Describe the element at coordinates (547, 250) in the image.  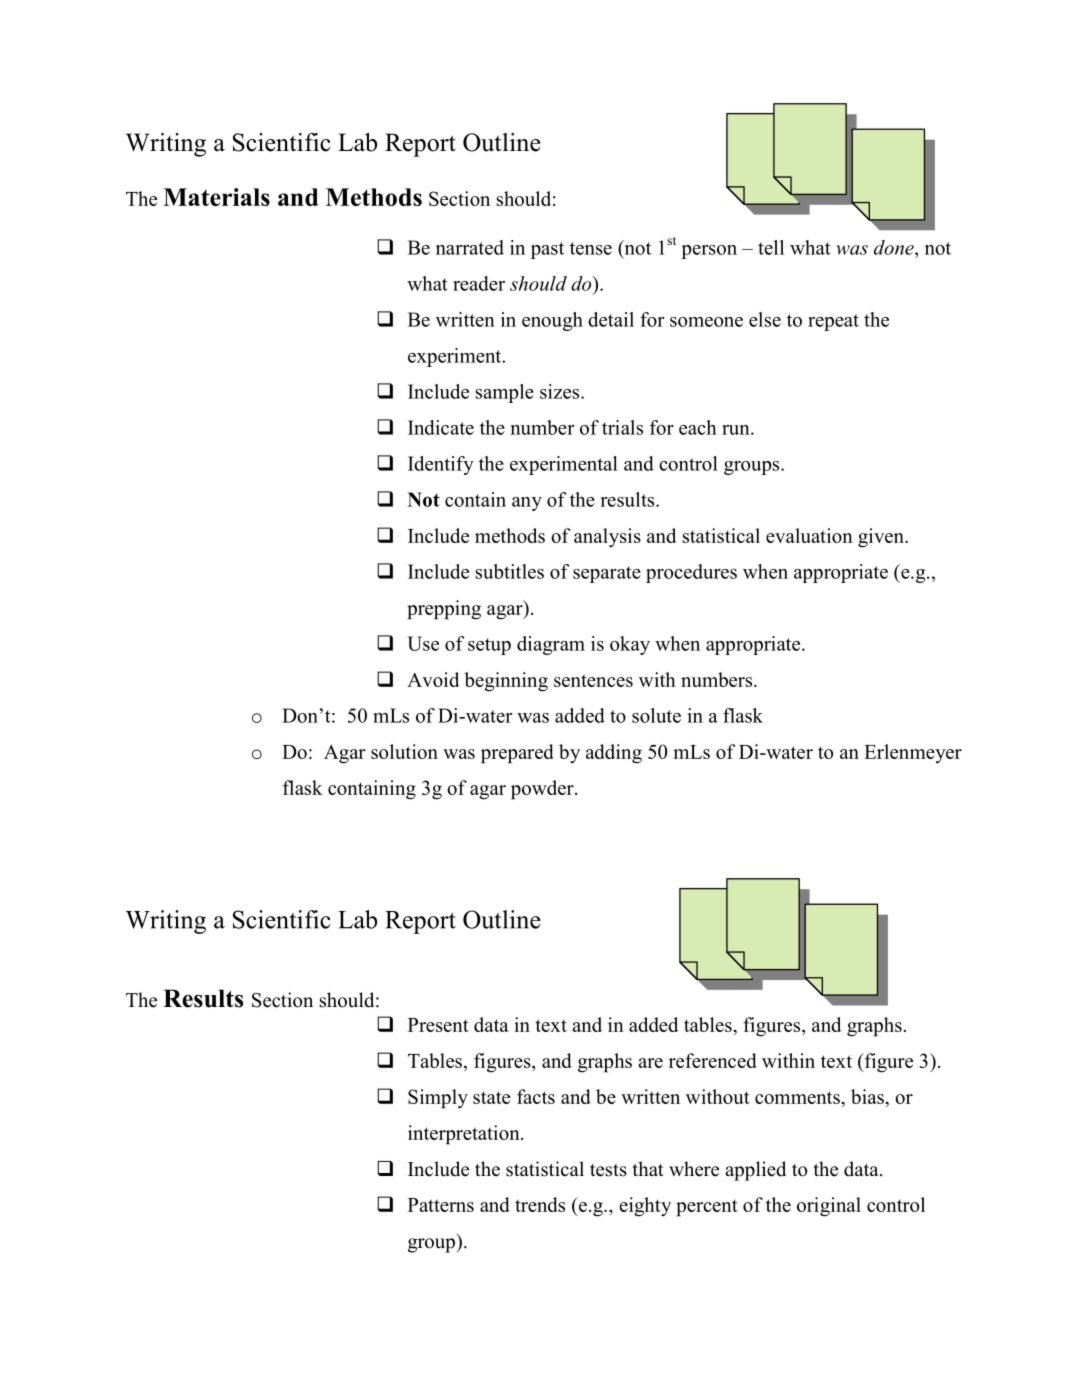
I see `past` at that location.
